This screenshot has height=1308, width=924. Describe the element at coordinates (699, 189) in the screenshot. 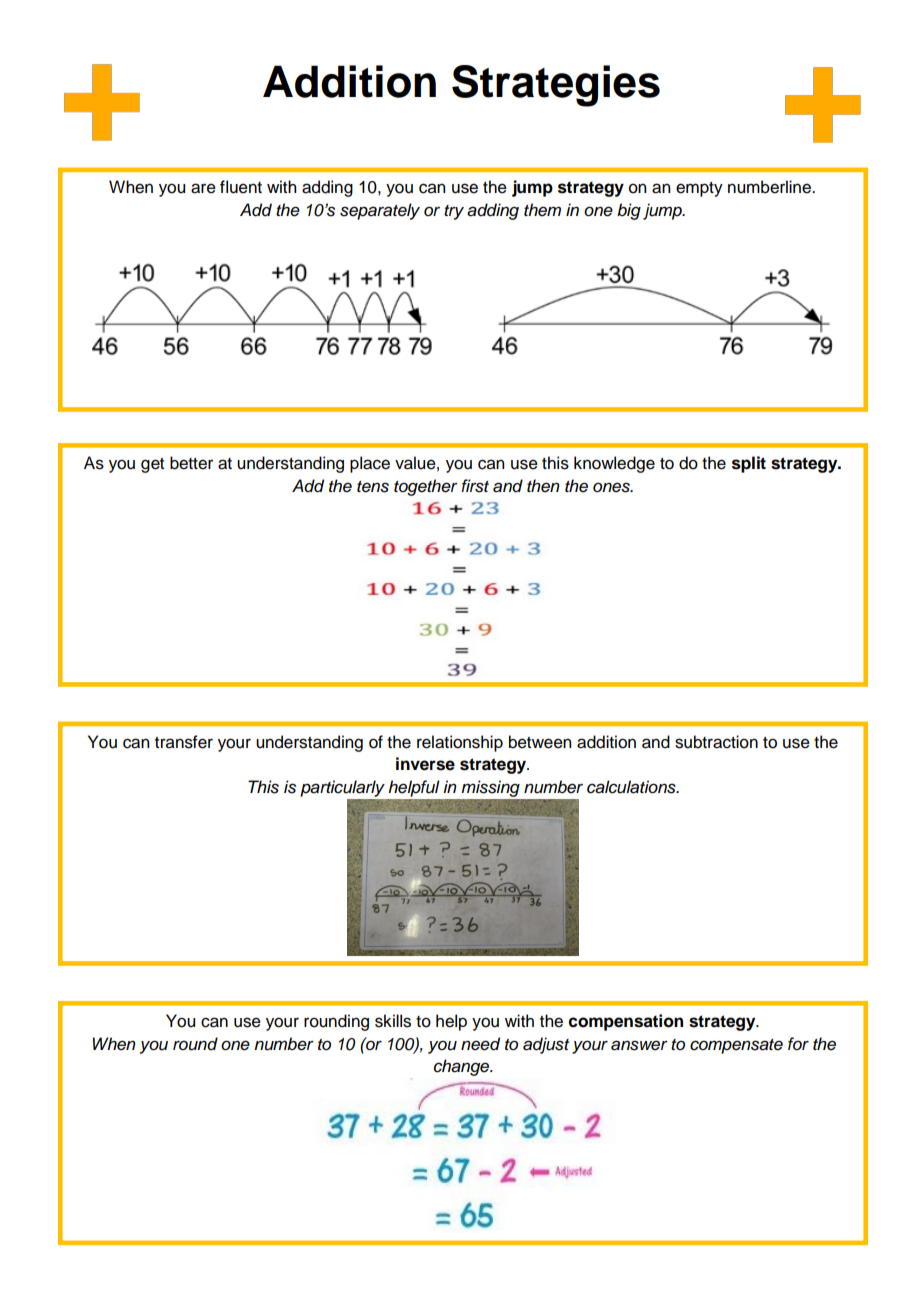

I see `empty` at that location.
